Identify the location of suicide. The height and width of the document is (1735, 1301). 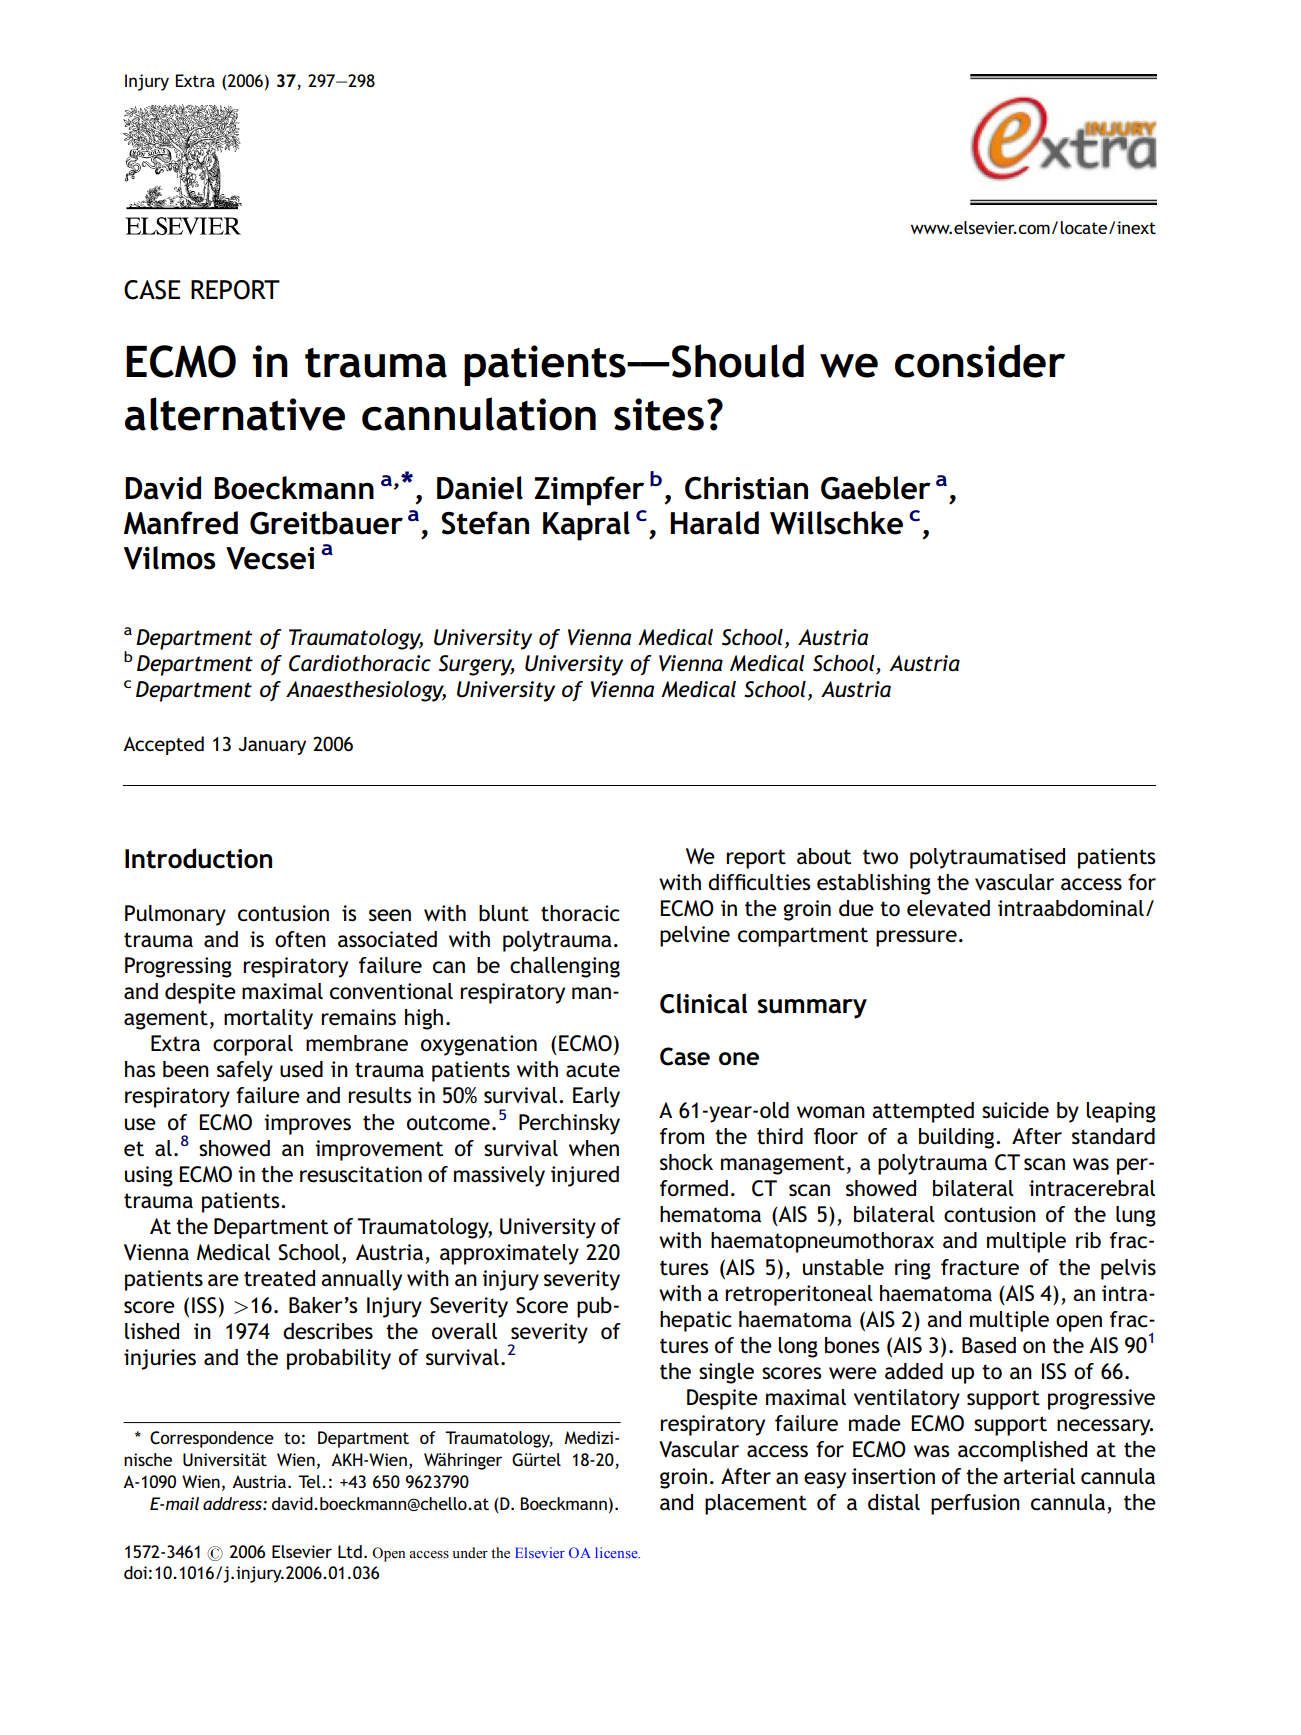
(1015, 1110).
